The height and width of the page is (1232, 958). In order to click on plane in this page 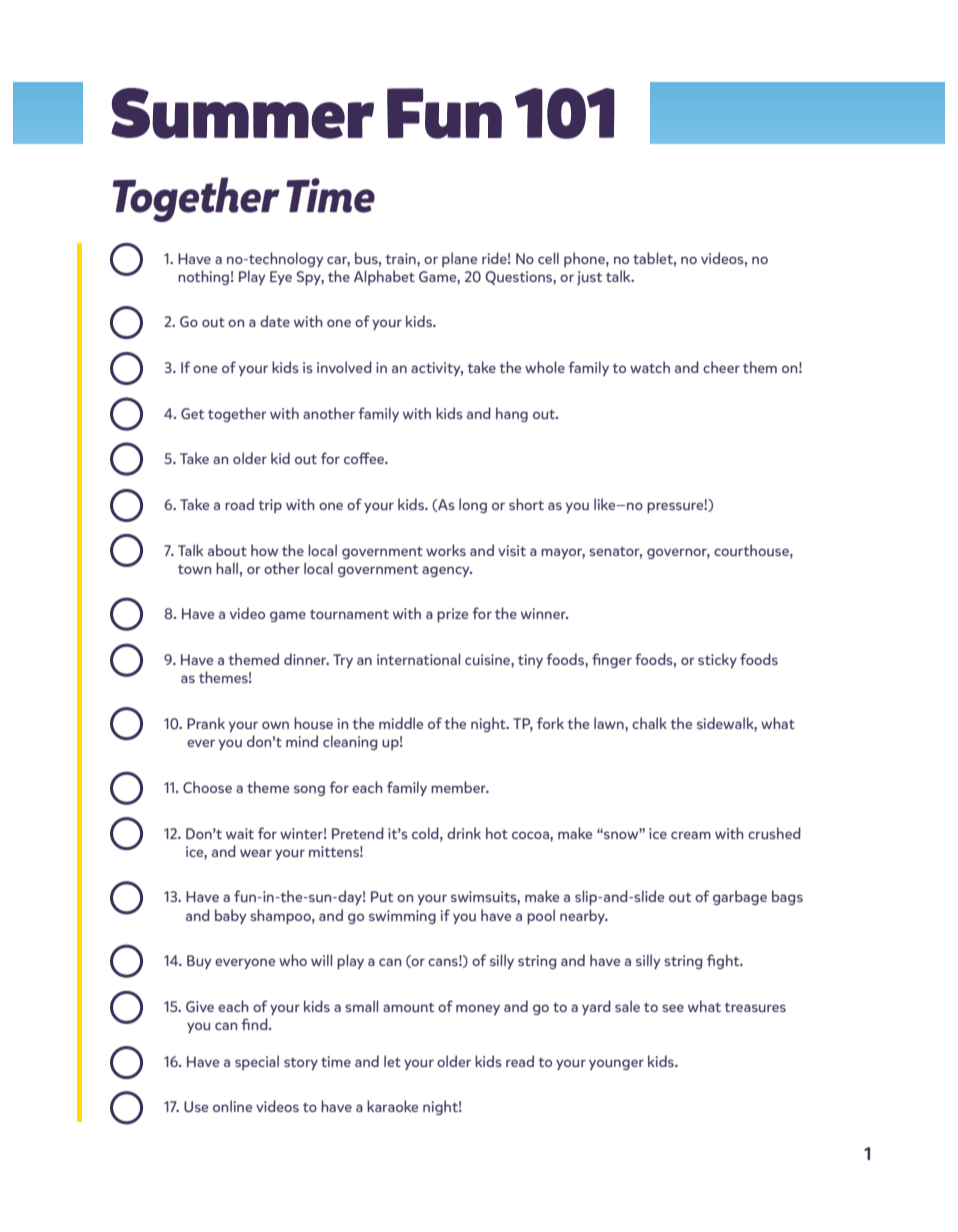, I will do `click(459, 259)`.
